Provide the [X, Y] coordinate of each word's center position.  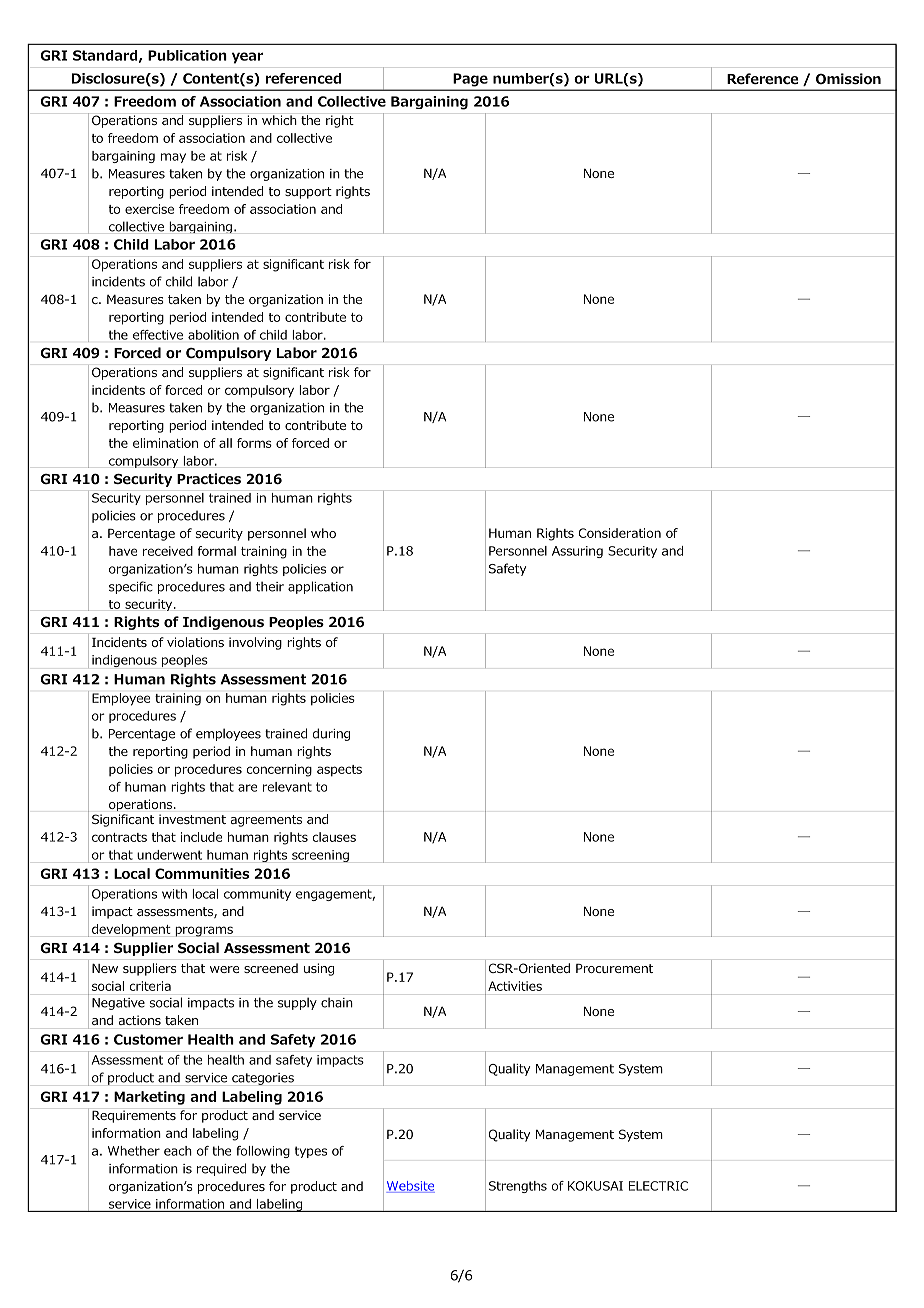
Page [471, 79]
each [178, 1151]
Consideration [620, 533]
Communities [202, 873]
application [320, 587]
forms [254, 443]
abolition [213, 335]
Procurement [614, 968]
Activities [515, 986]
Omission [848, 79]
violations [195, 642]
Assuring [577, 552]
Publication [187, 55]
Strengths [518, 1187]
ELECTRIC [658, 1186]
